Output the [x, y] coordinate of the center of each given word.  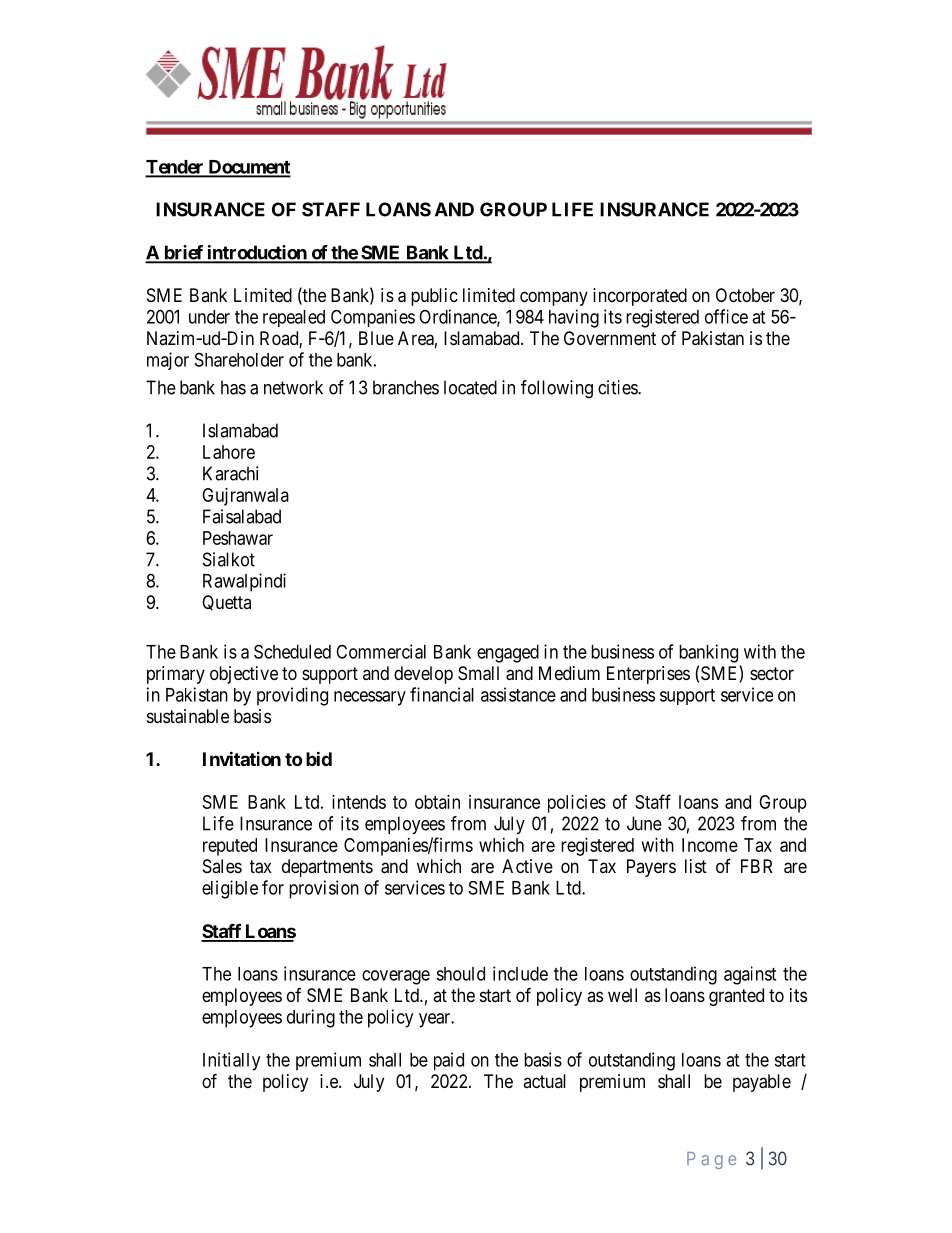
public [434, 297]
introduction [257, 253]
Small [478, 673]
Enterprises [648, 675]
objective [244, 675]
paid [449, 1061]
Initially [231, 1061]
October [745, 295]
